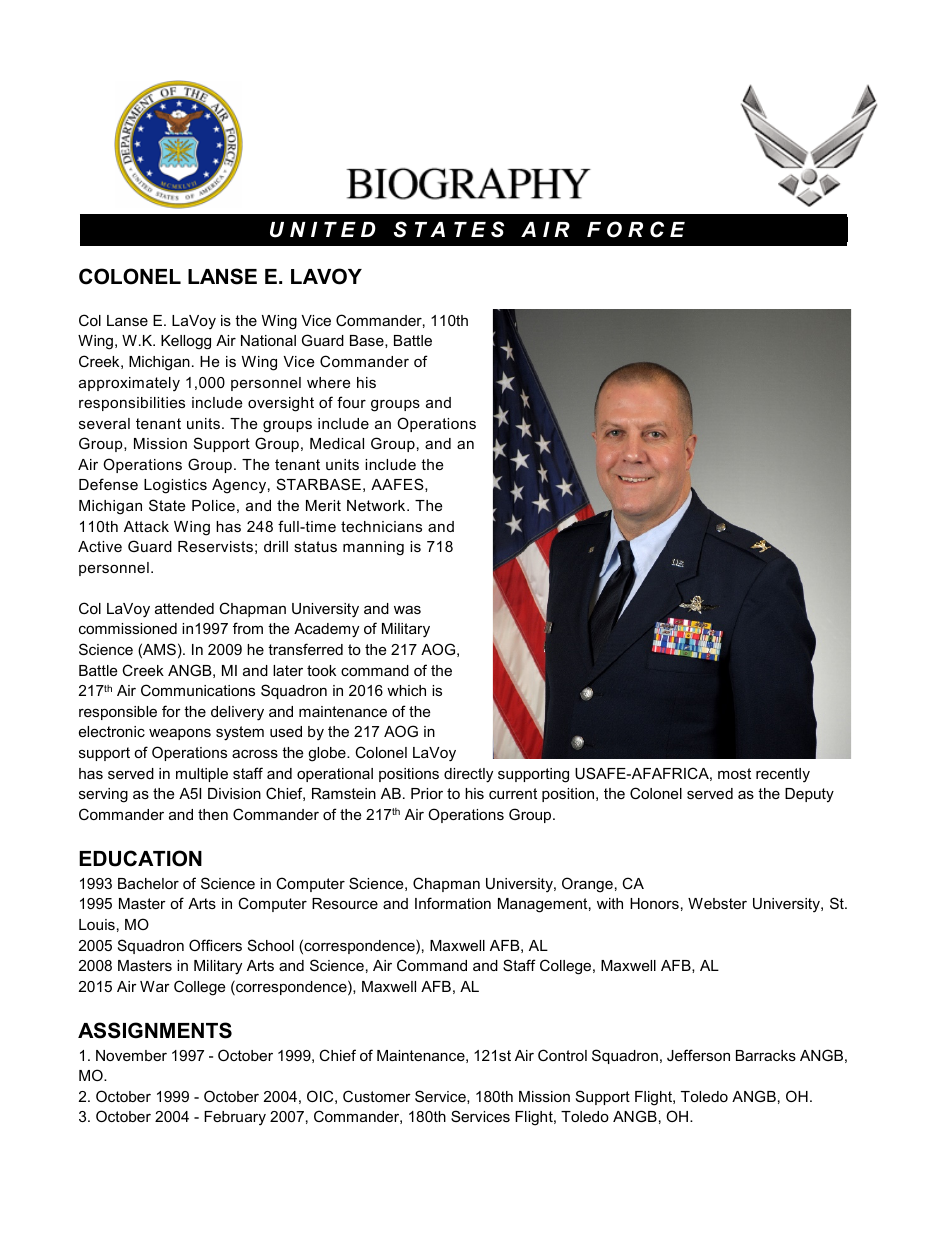  What do you see at coordinates (377, 1096) in the page?
I see `Customer` at bounding box center [377, 1096].
